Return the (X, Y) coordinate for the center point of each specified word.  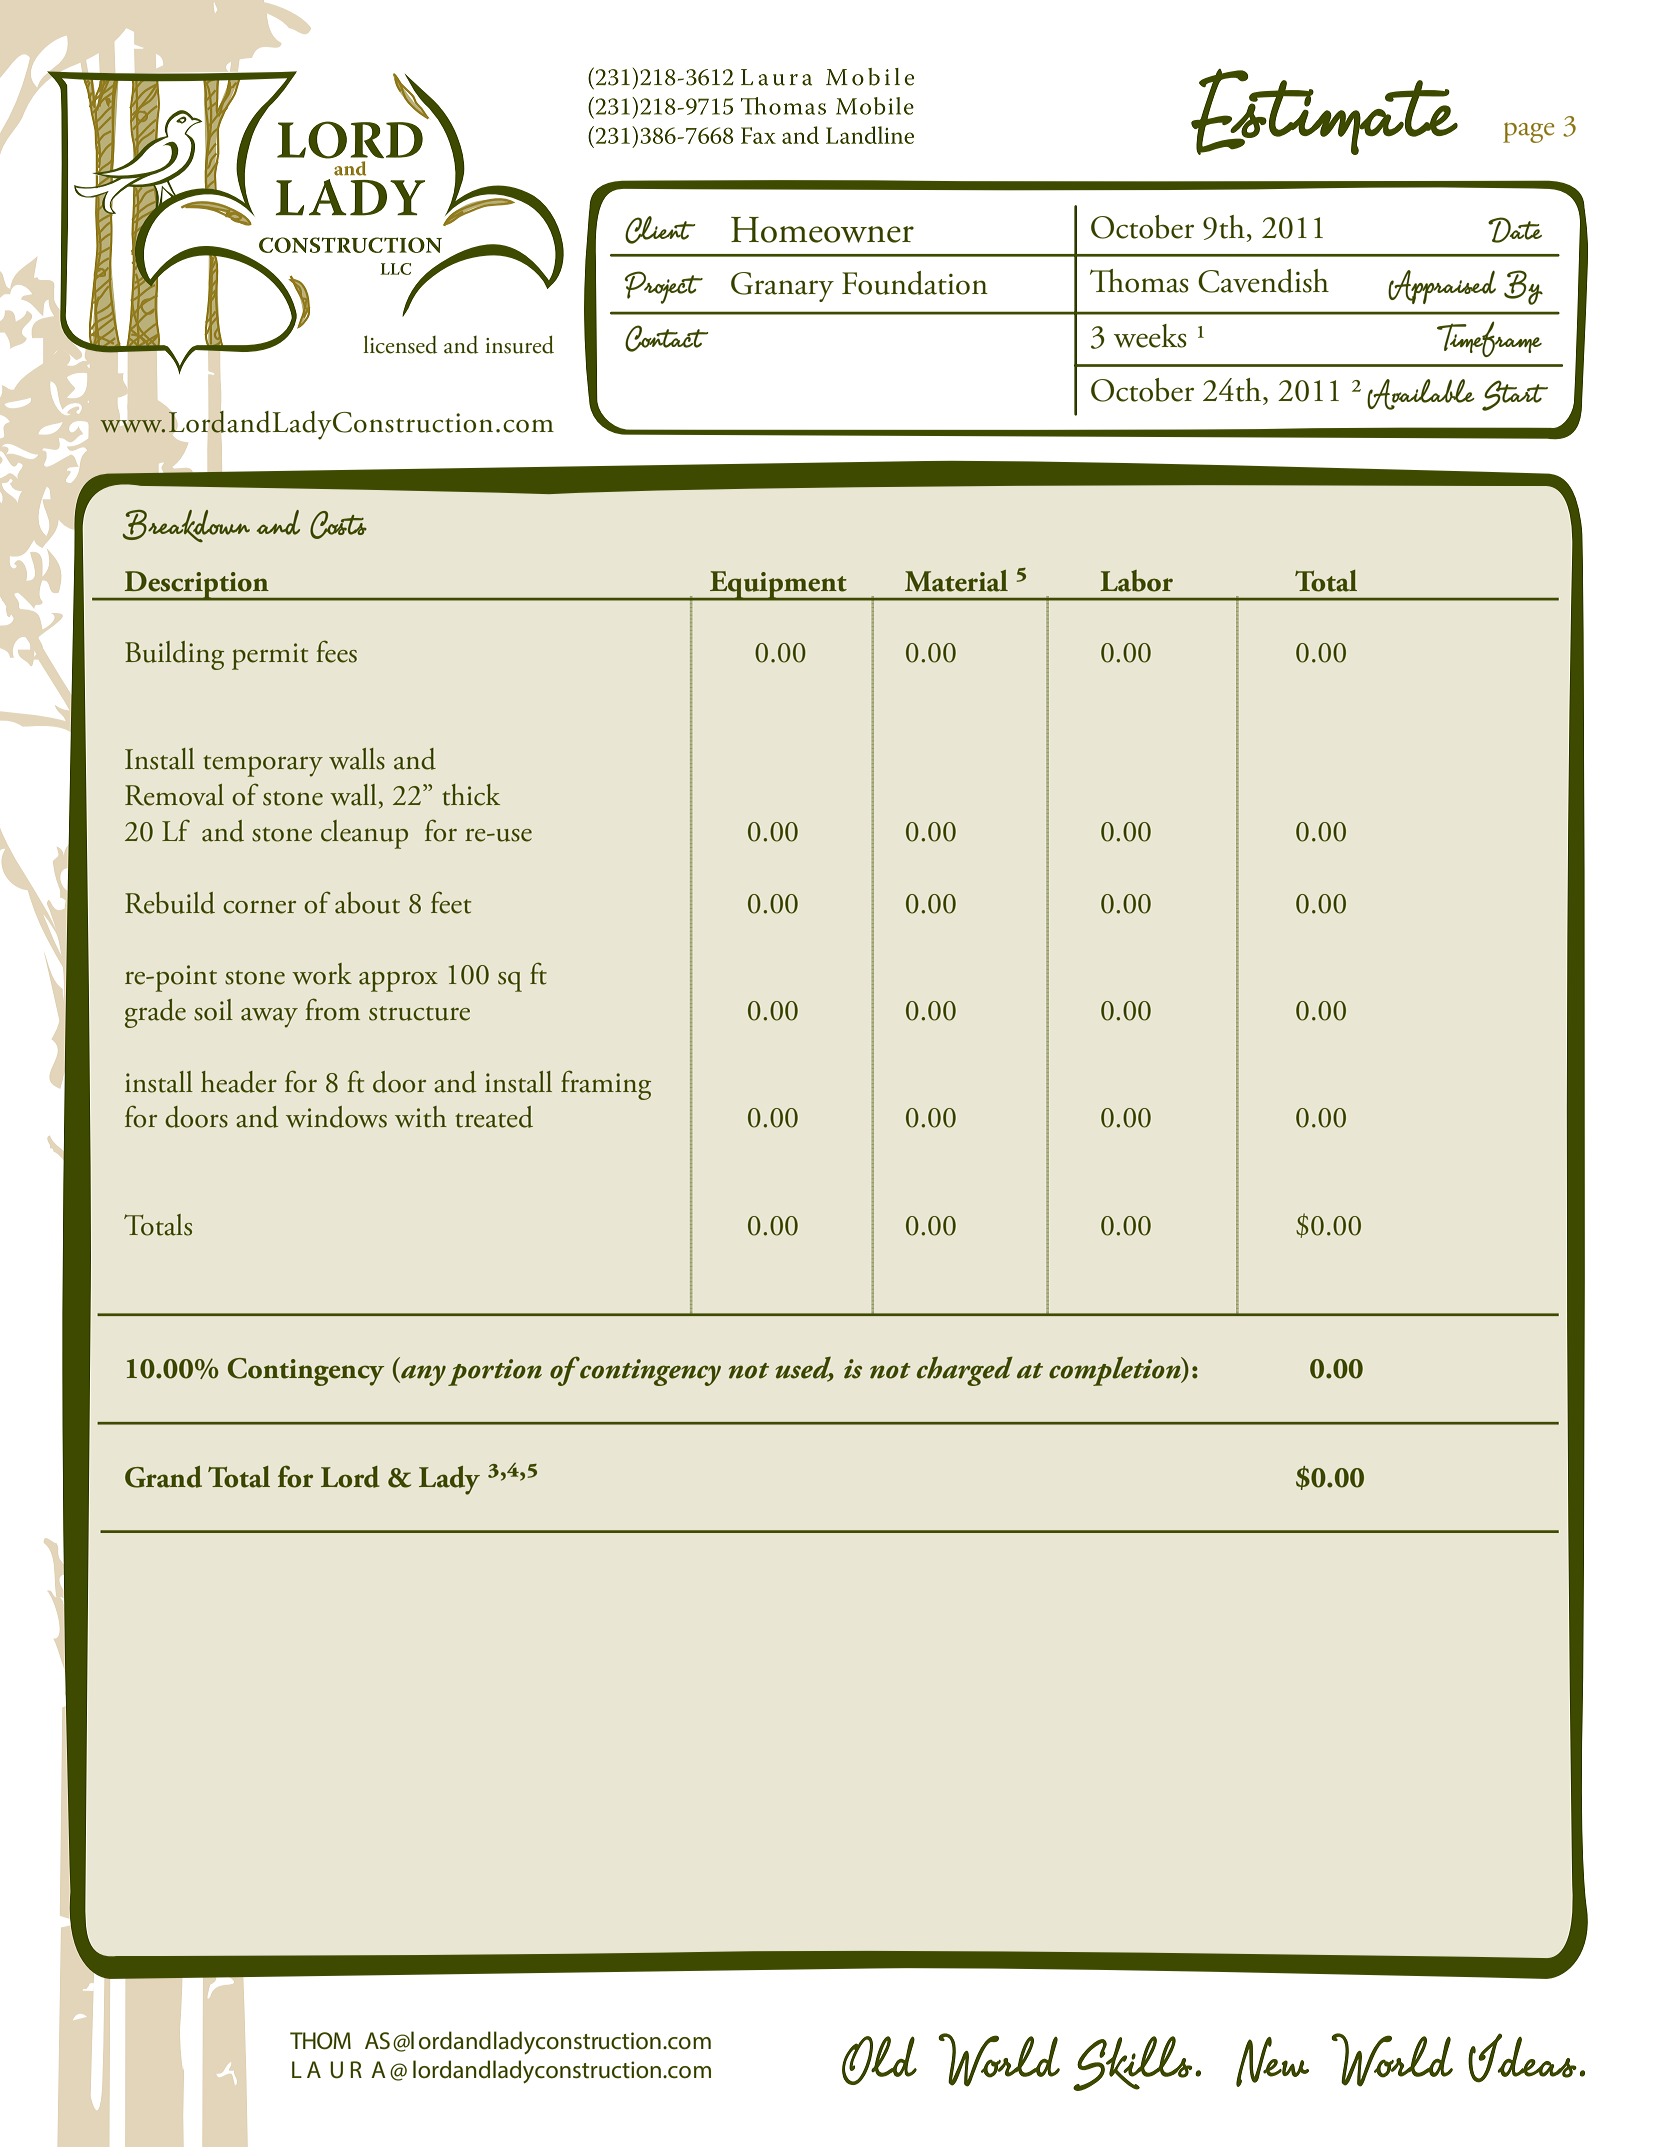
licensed (400, 344)
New (1272, 2062)
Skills (1132, 2063)
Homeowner (822, 230)
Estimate (1324, 112)
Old (879, 2060)
